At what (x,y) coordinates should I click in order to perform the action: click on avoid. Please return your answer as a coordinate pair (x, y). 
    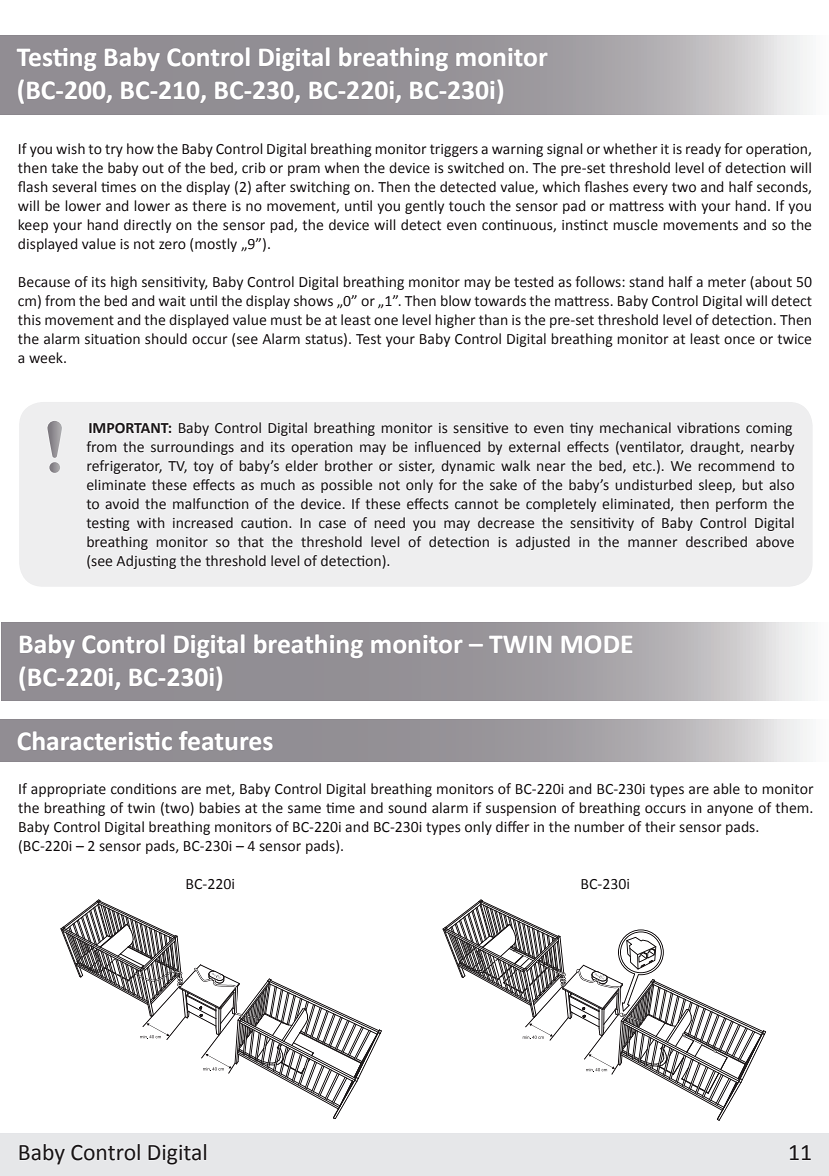
    Looking at the image, I should click on (122, 504).
